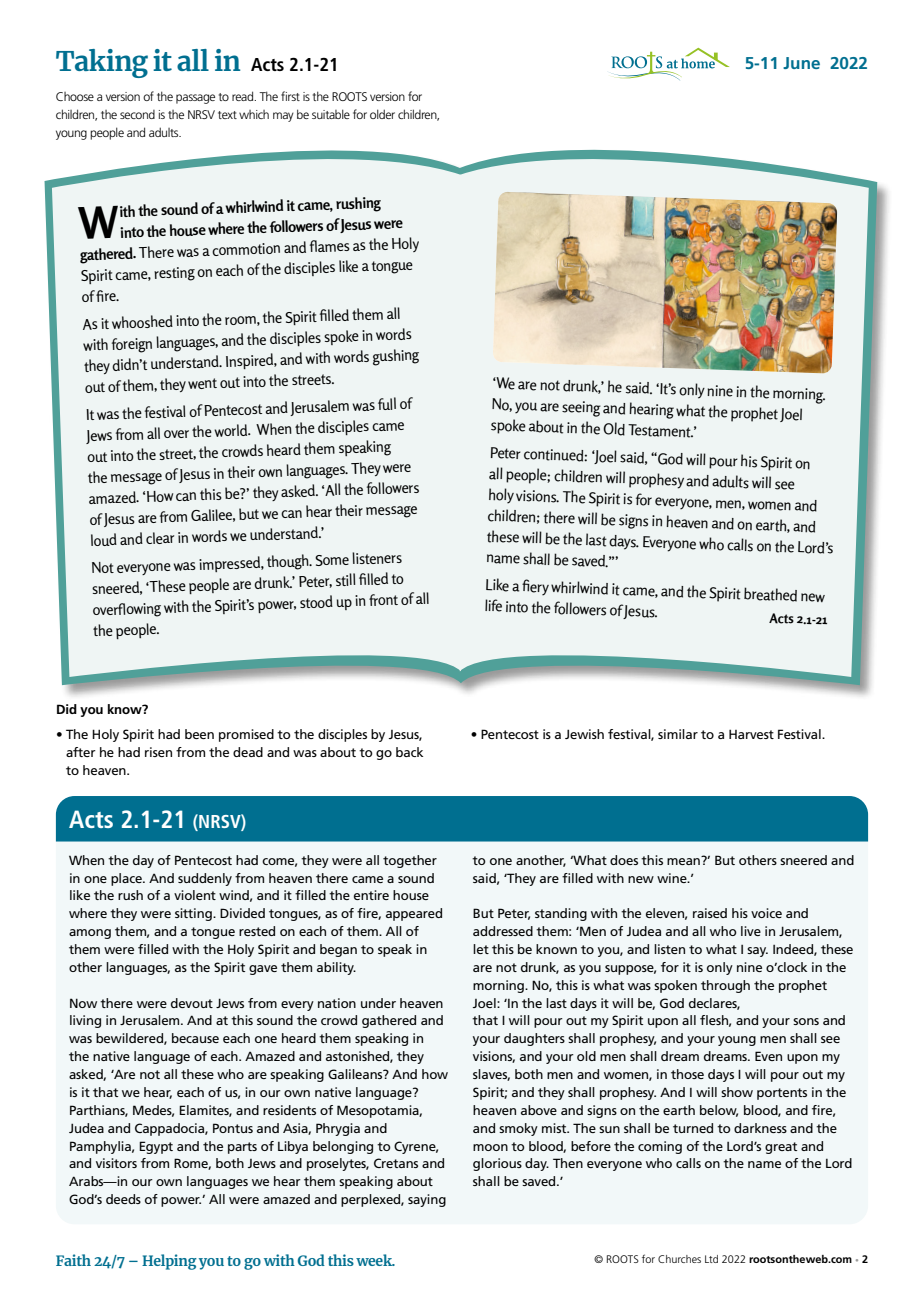 The width and height of the screenshot is (924, 1308). What do you see at coordinates (227, 115) in the screenshot?
I see `text` at bounding box center [227, 115].
